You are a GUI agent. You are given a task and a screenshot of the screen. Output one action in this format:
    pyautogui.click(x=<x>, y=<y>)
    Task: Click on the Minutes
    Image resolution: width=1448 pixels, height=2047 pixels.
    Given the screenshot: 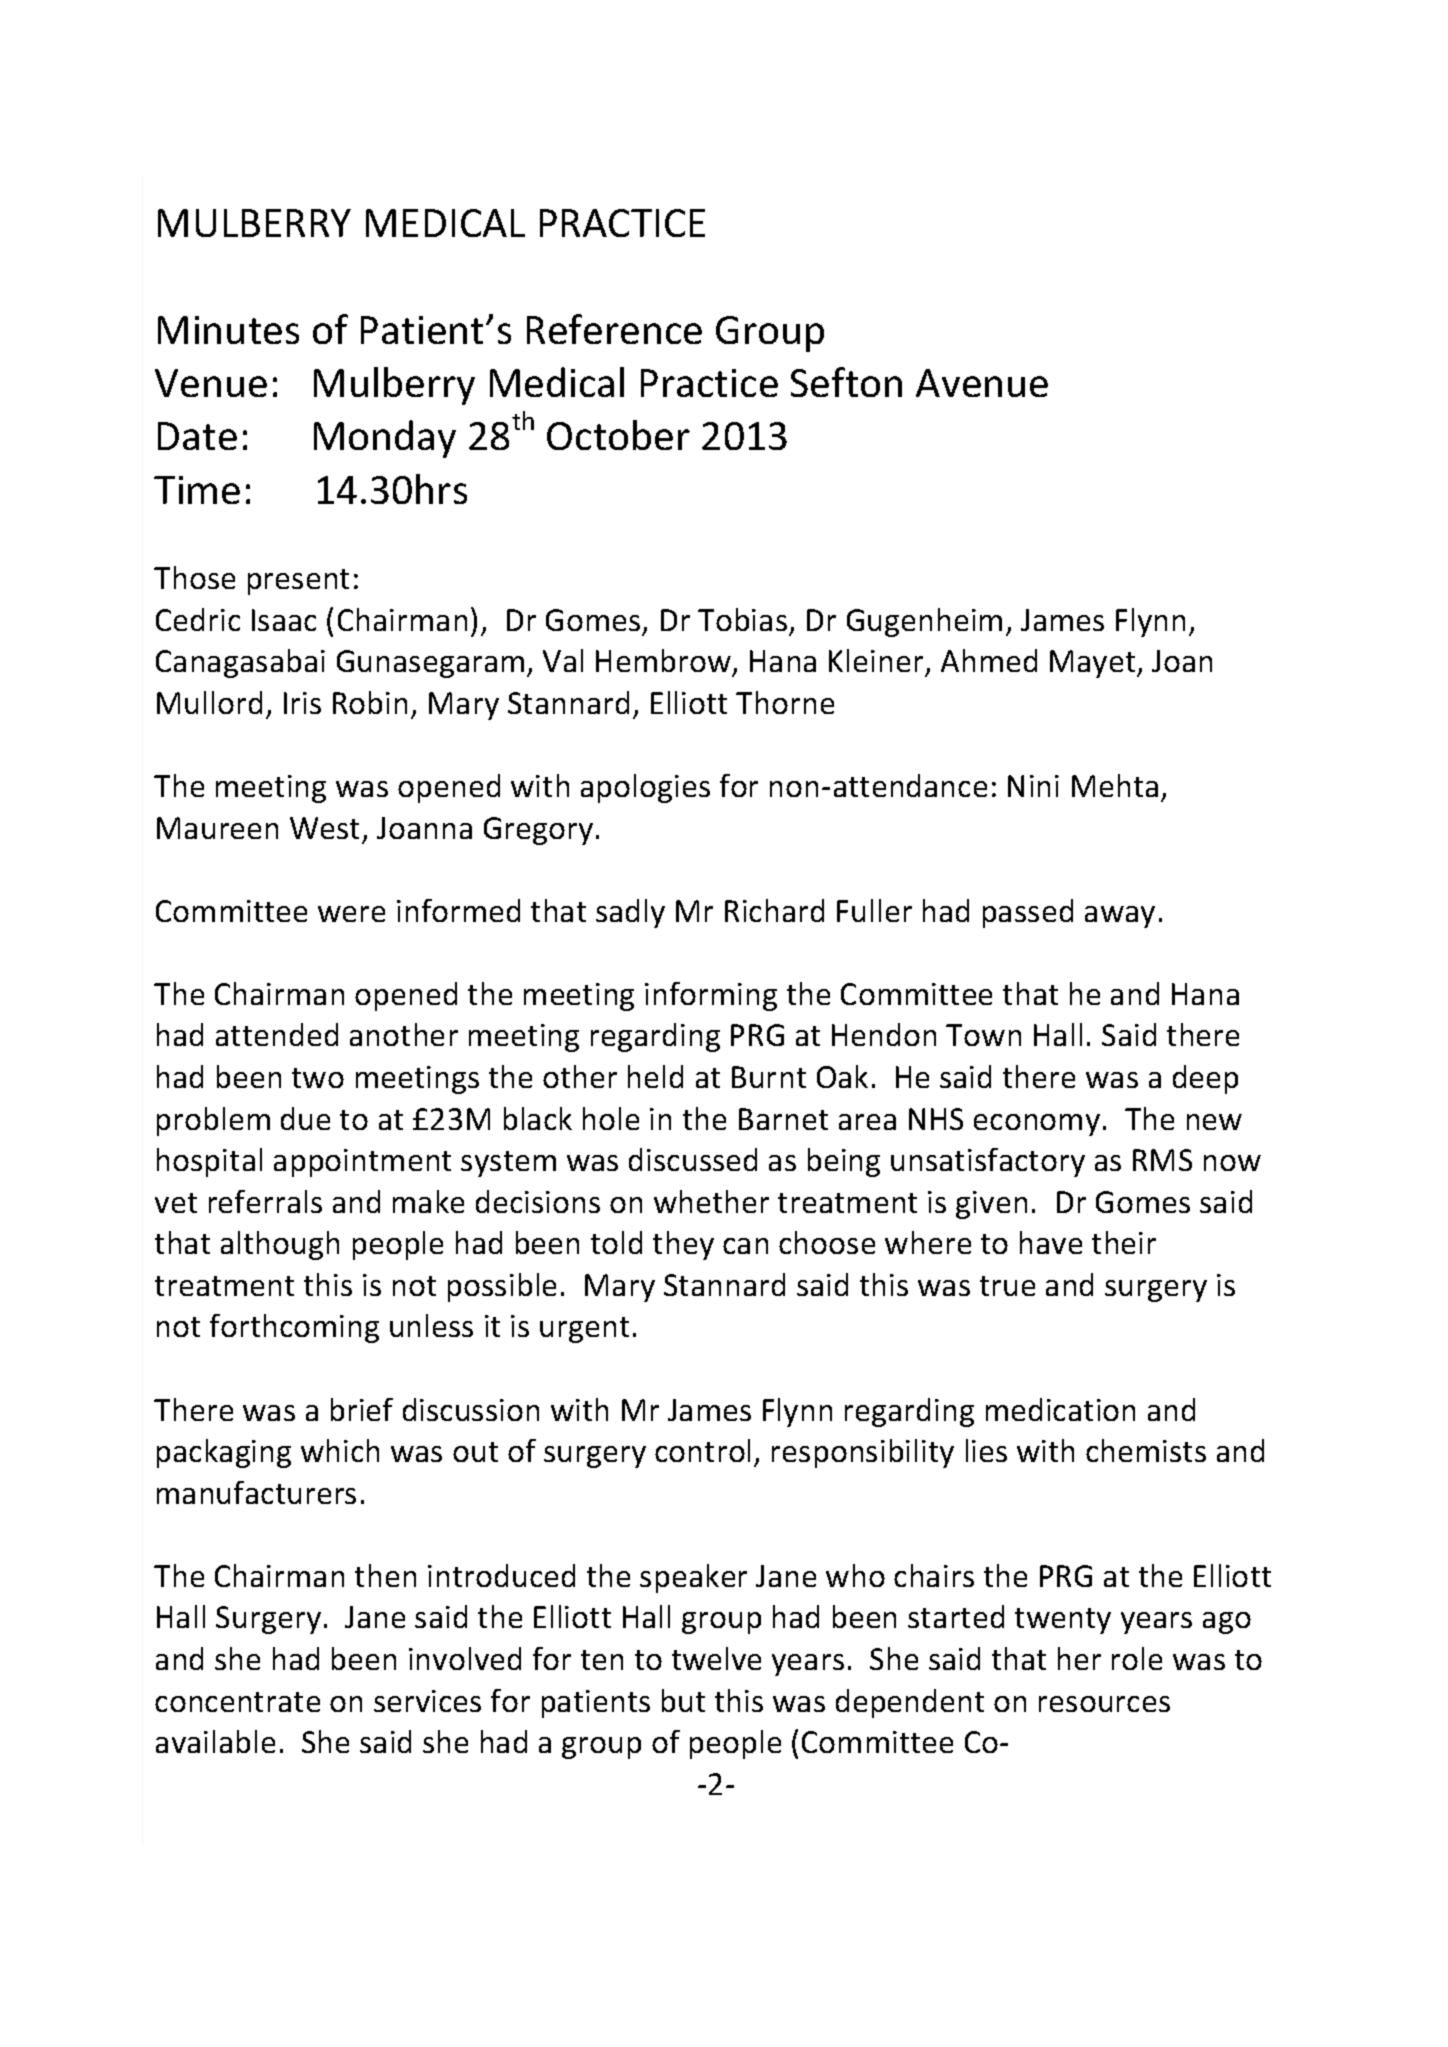 What is the action you would take?
    pyautogui.click(x=228, y=330)
